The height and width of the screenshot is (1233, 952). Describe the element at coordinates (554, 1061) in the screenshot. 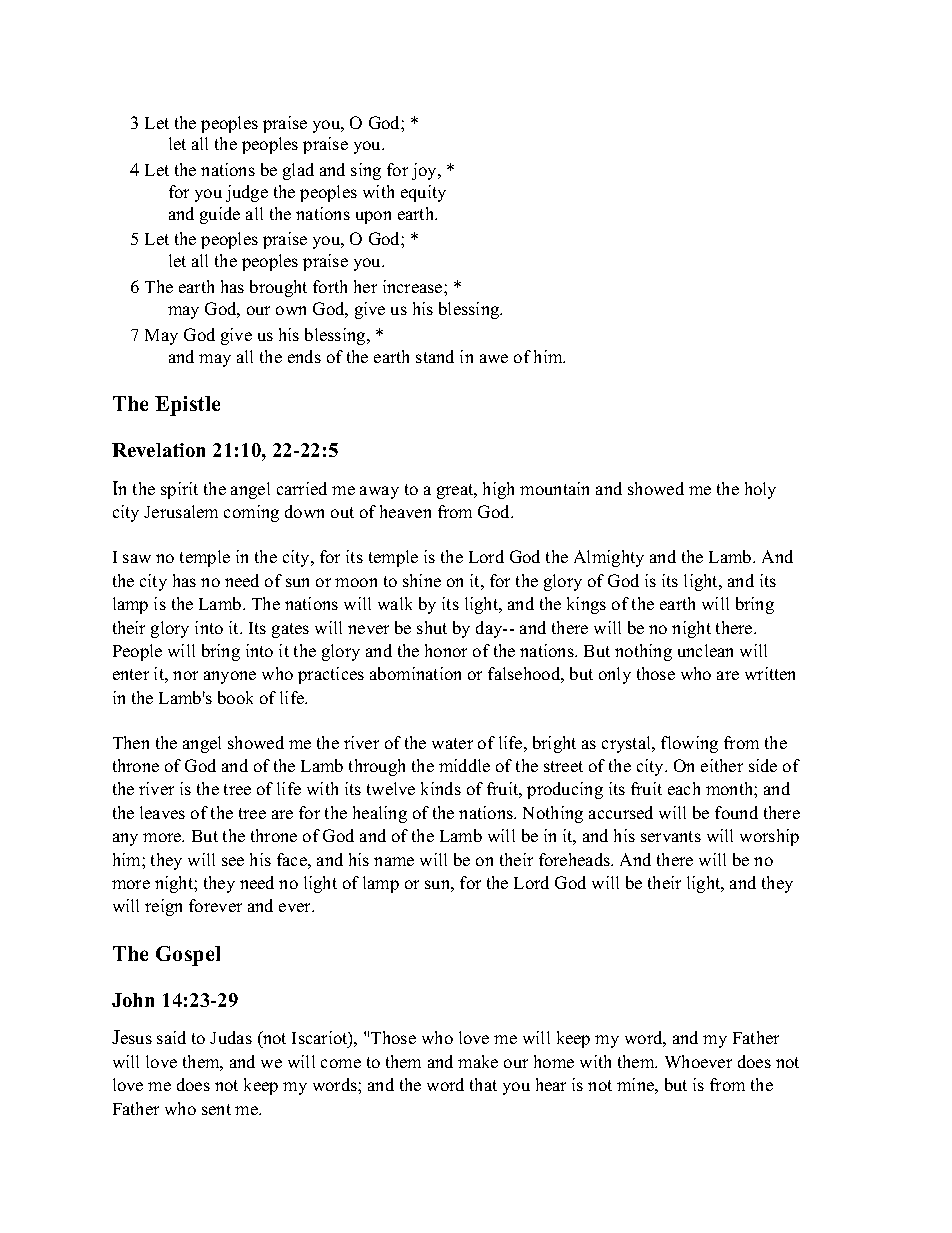

I see `home` at that location.
